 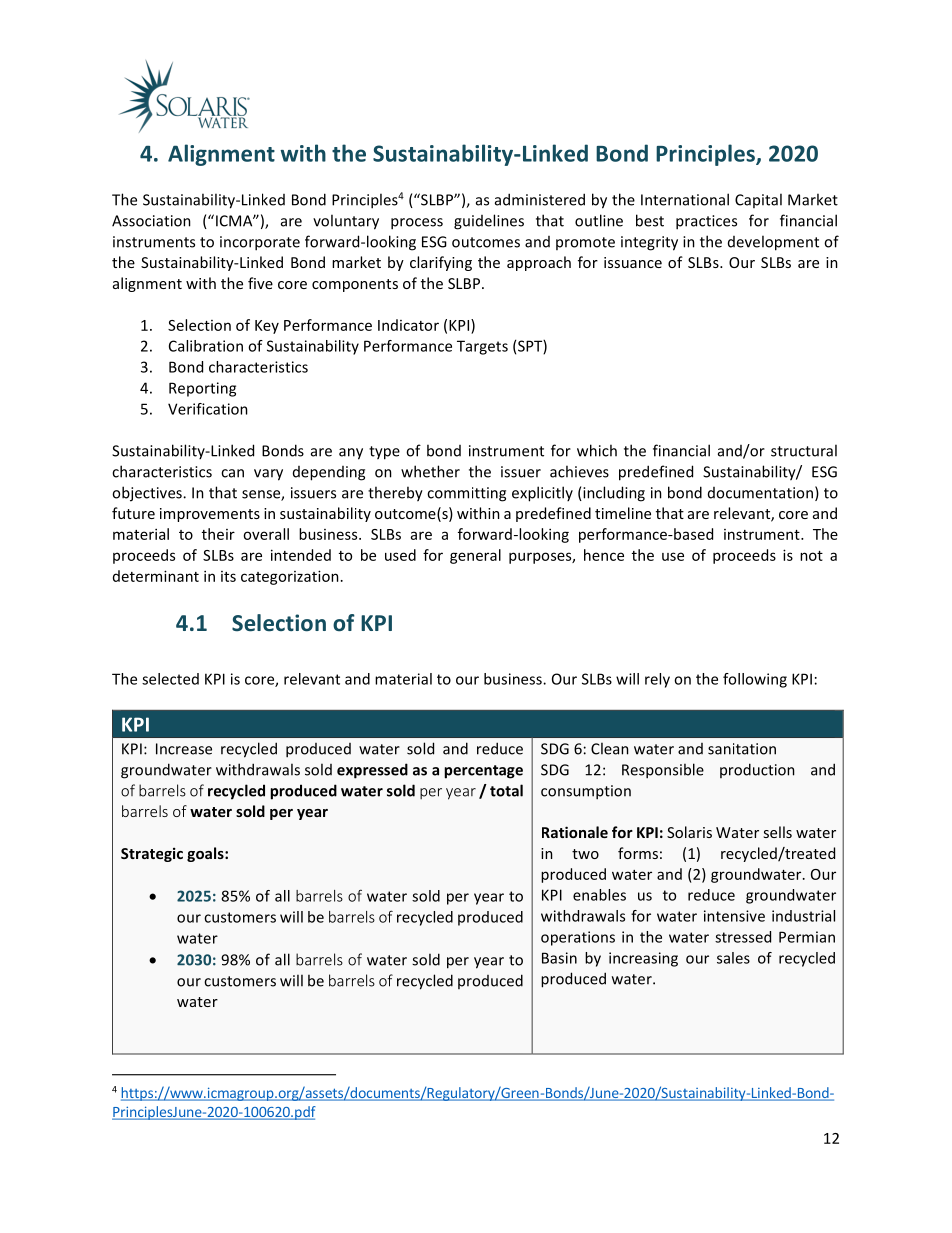 I want to click on Increase, so click(x=184, y=749).
